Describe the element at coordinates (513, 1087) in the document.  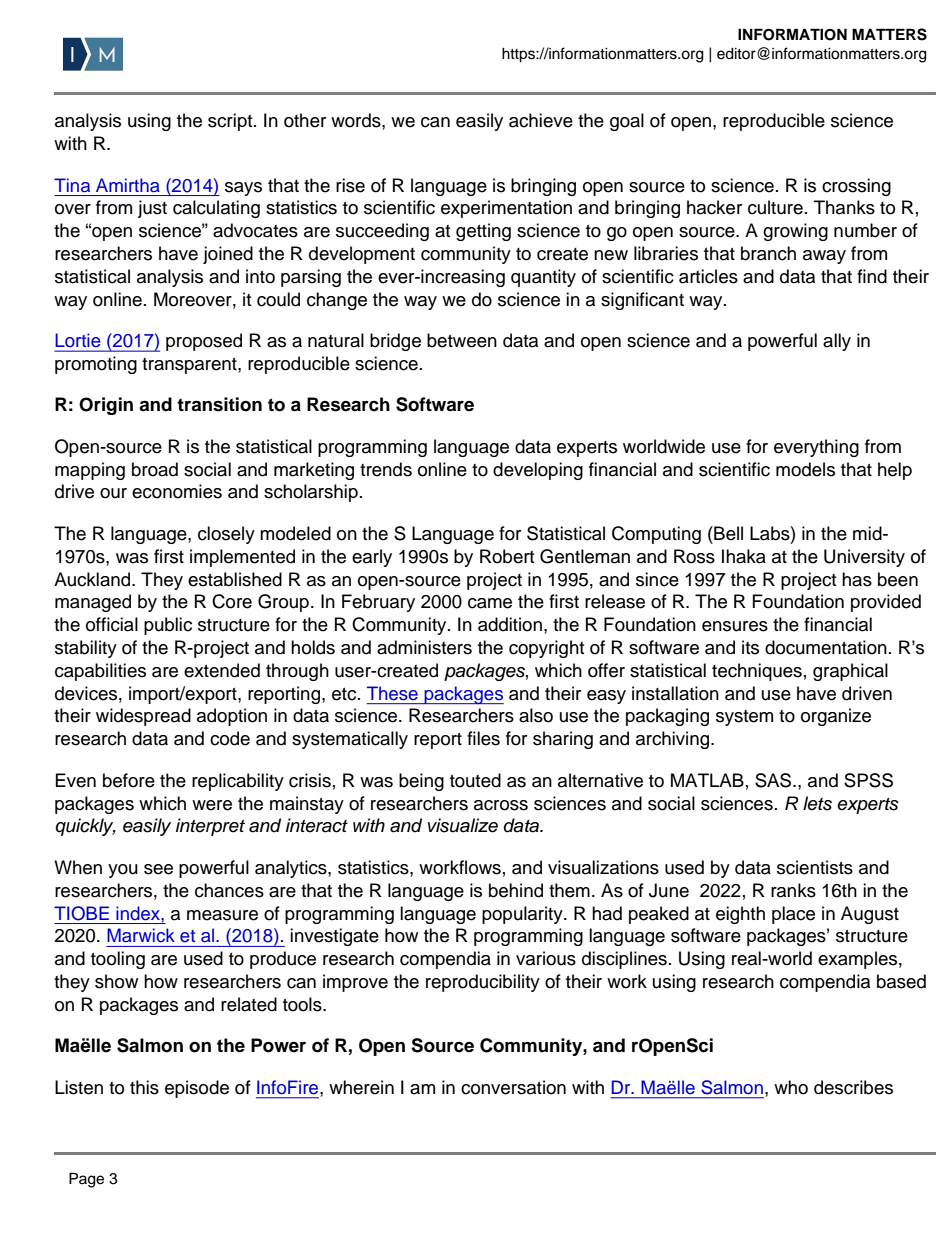
I see `conversation` at that location.
